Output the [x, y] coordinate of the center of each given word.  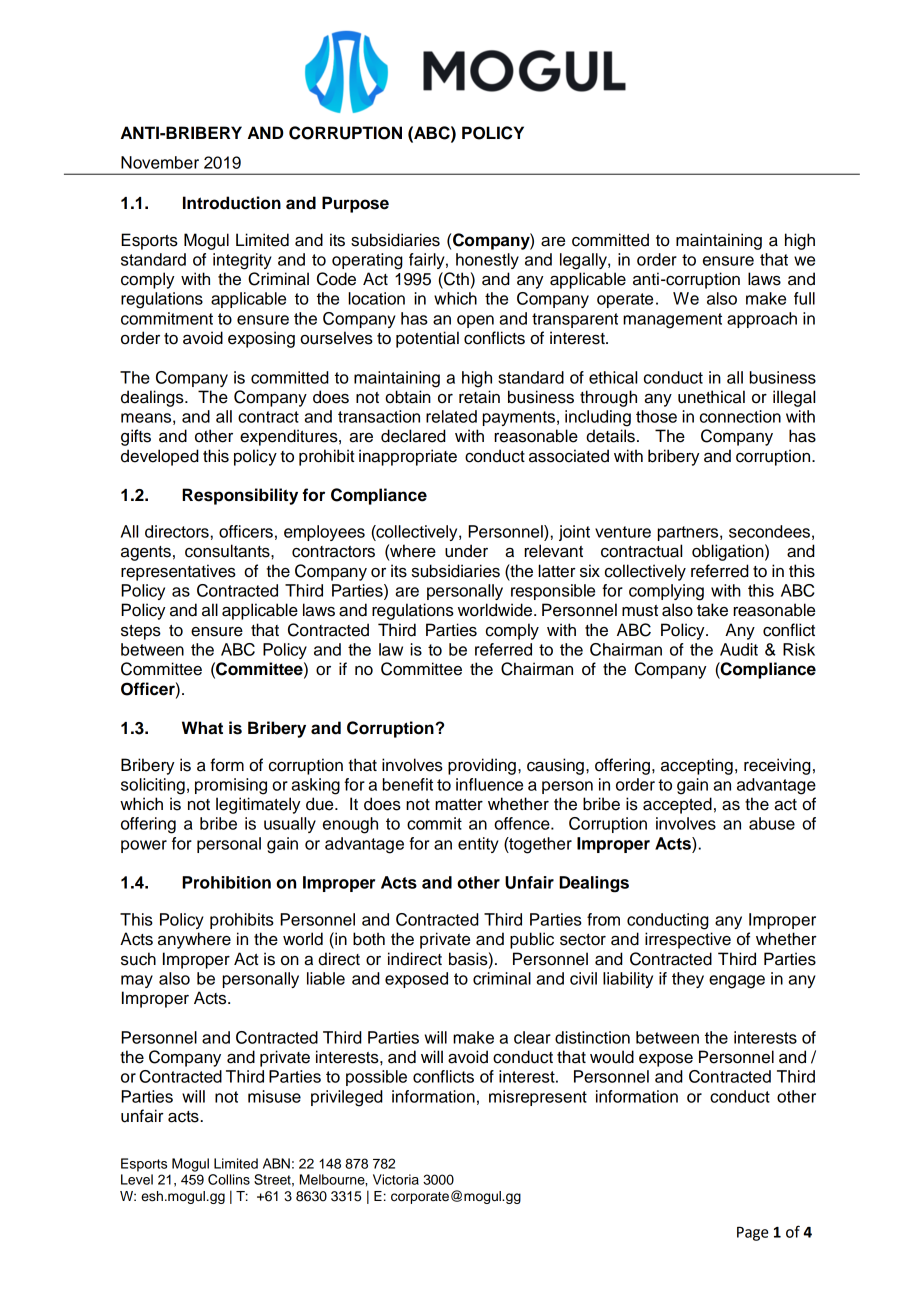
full [804, 298]
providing [482, 766]
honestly [487, 261]
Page [752, 1234]
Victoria [396, 1179]
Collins [229, 1179]
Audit [739, 649]
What [202, 728]
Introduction [232, 203]
